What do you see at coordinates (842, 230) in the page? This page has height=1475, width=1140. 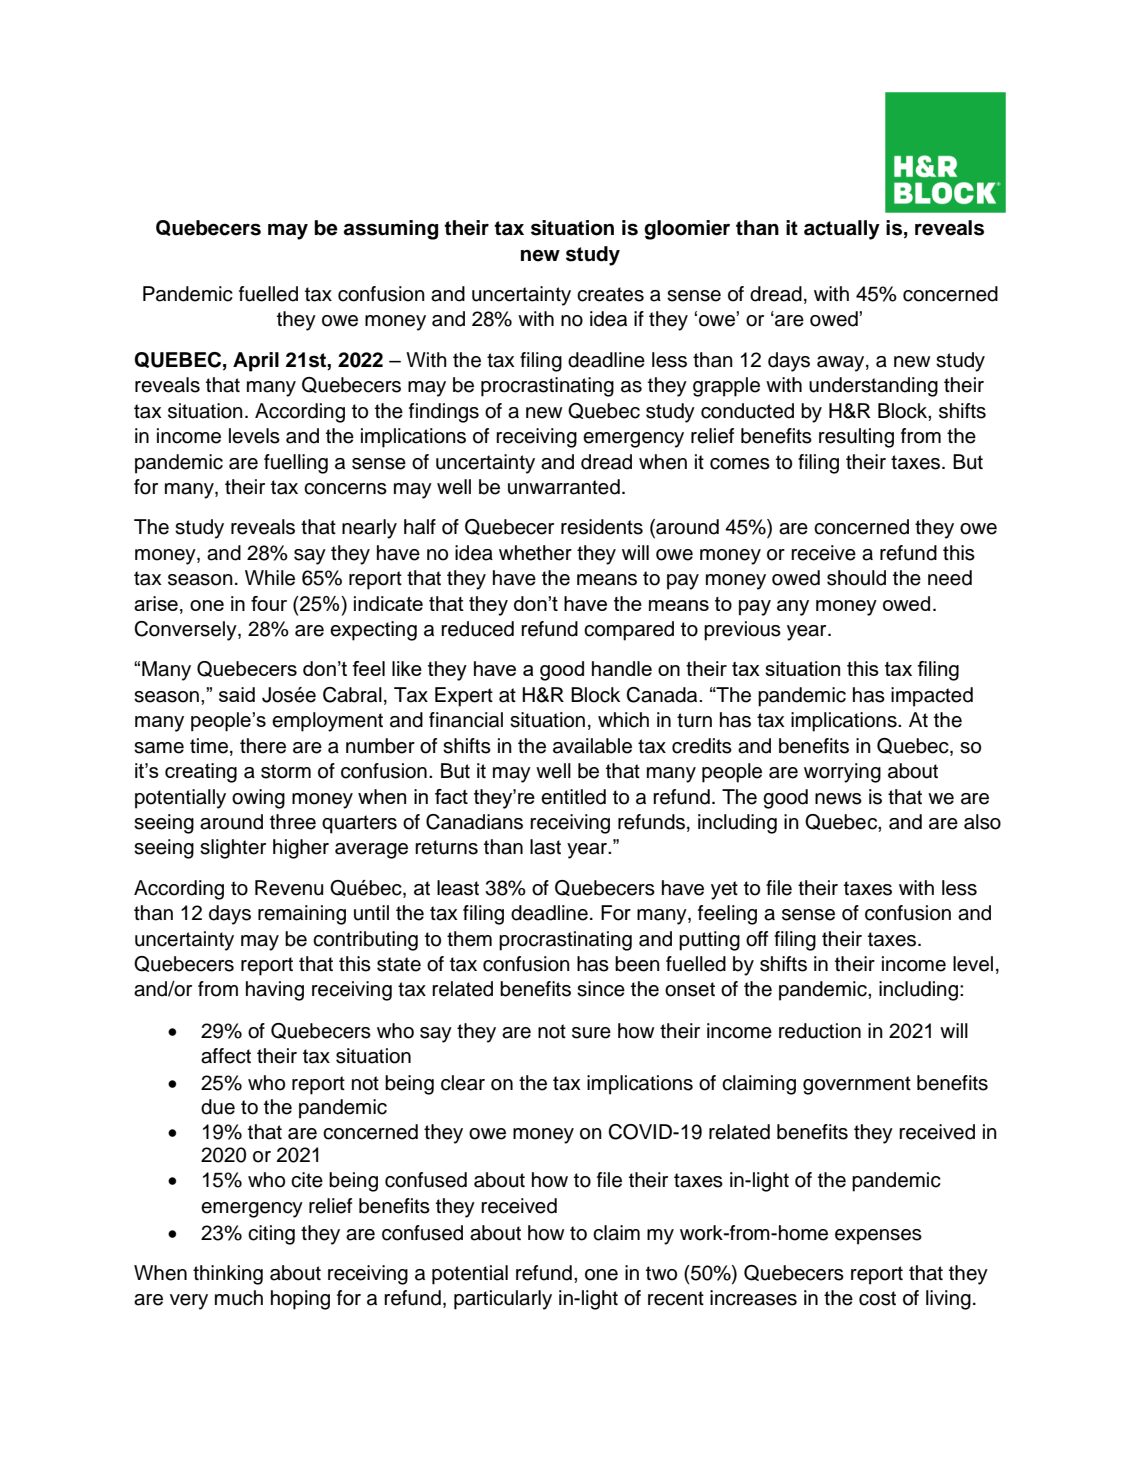 I see `actually` at bounding box center [842, 230].
